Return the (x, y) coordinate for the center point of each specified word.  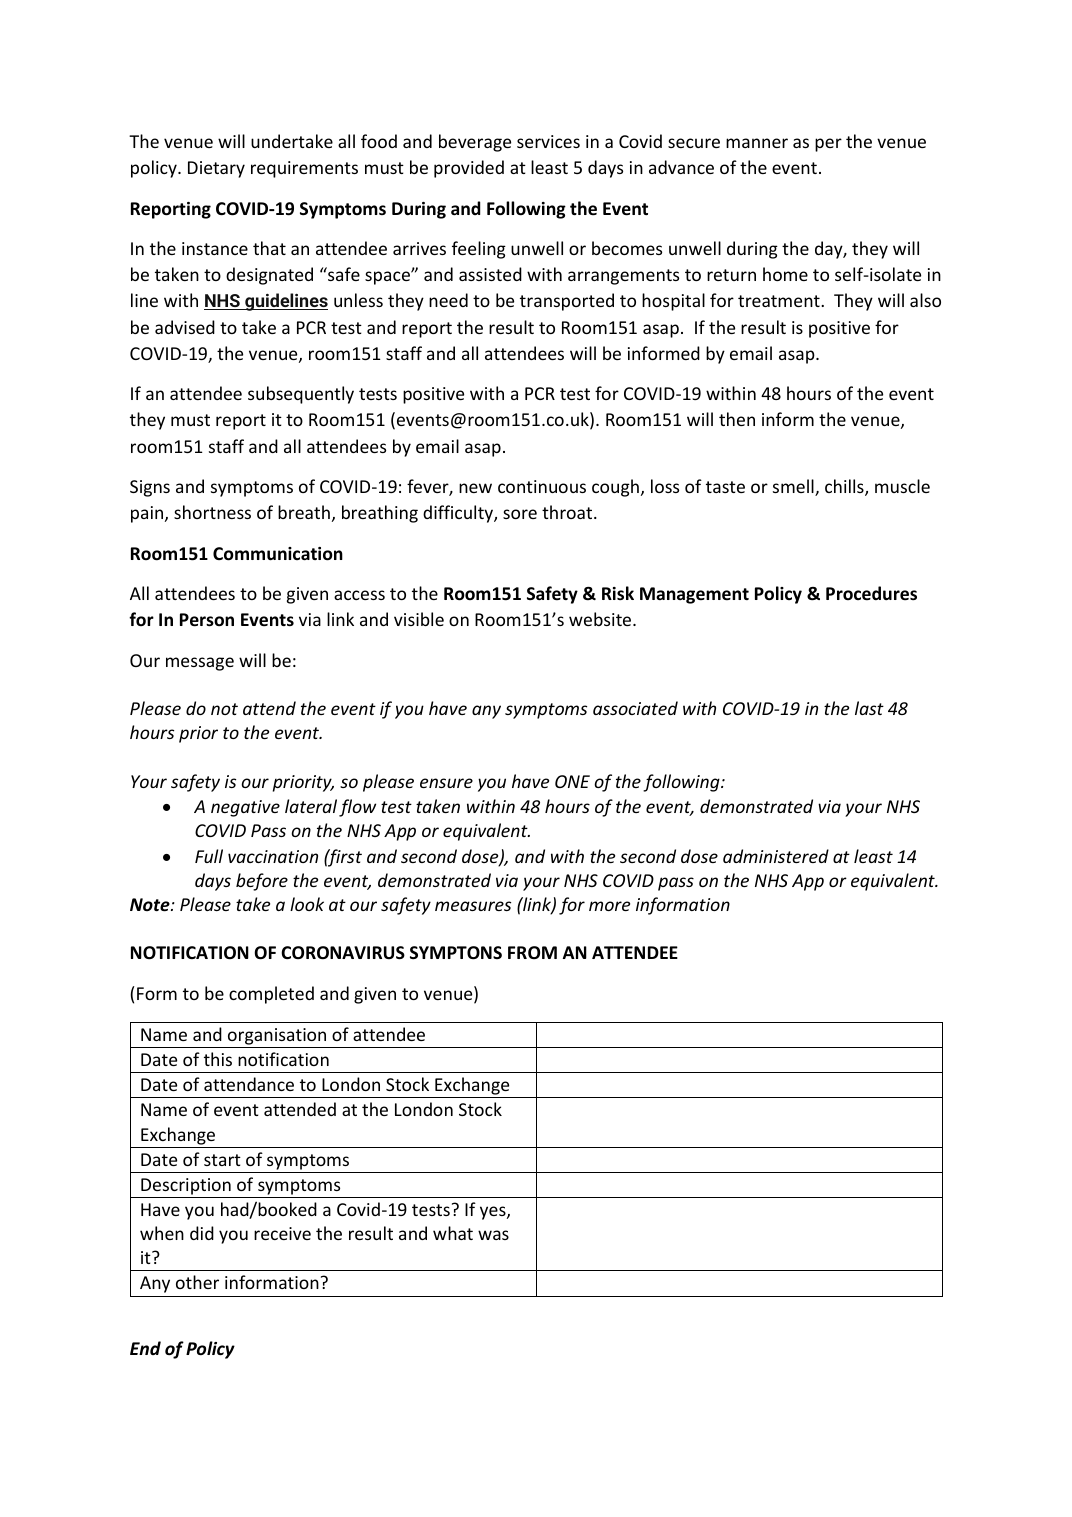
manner (757, 143)
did (202, 1233)
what (453, 1233)
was (493, 1235)
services (548, 141)
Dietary (216, 169)
